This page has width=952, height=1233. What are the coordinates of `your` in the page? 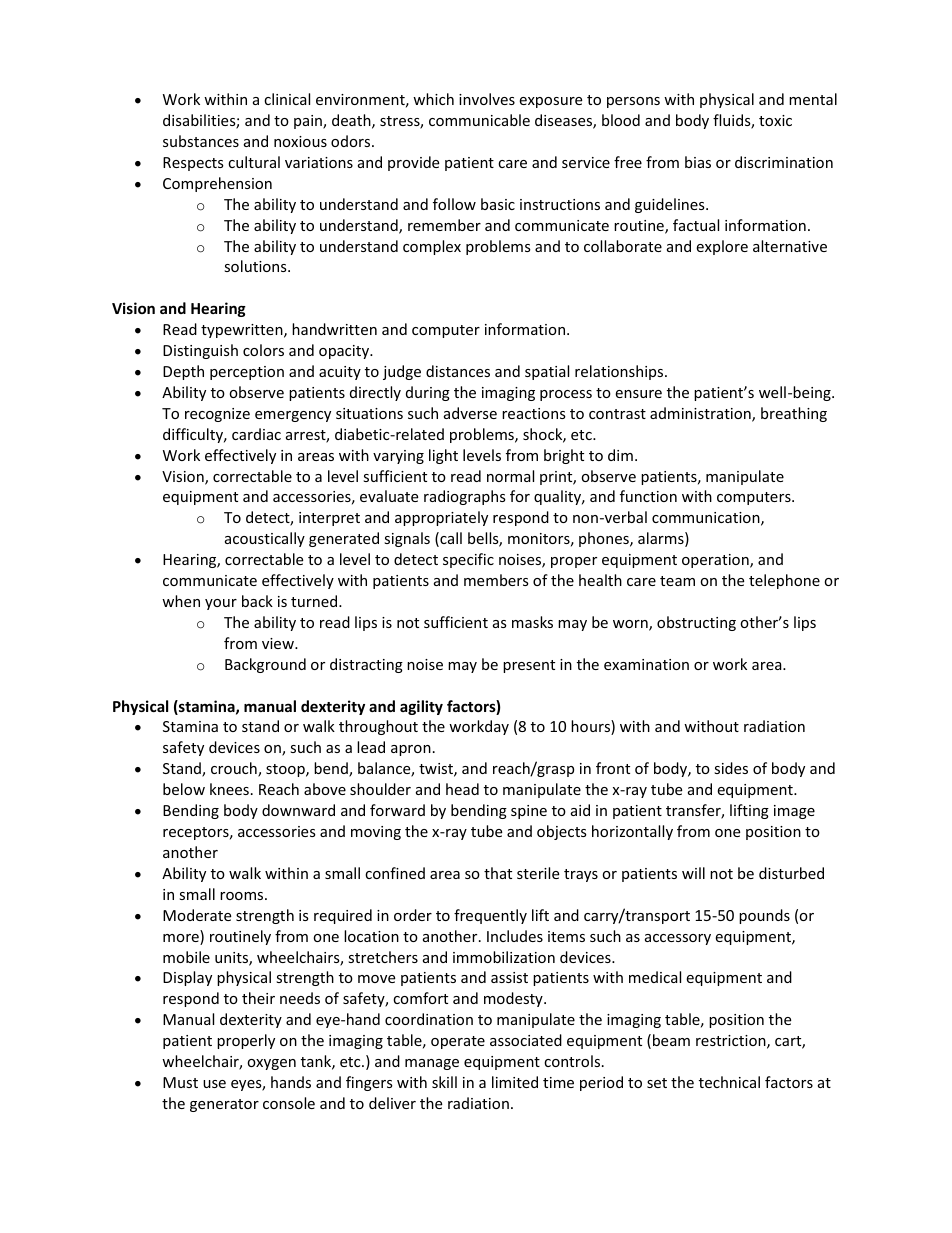 It's located at (221, 604).
